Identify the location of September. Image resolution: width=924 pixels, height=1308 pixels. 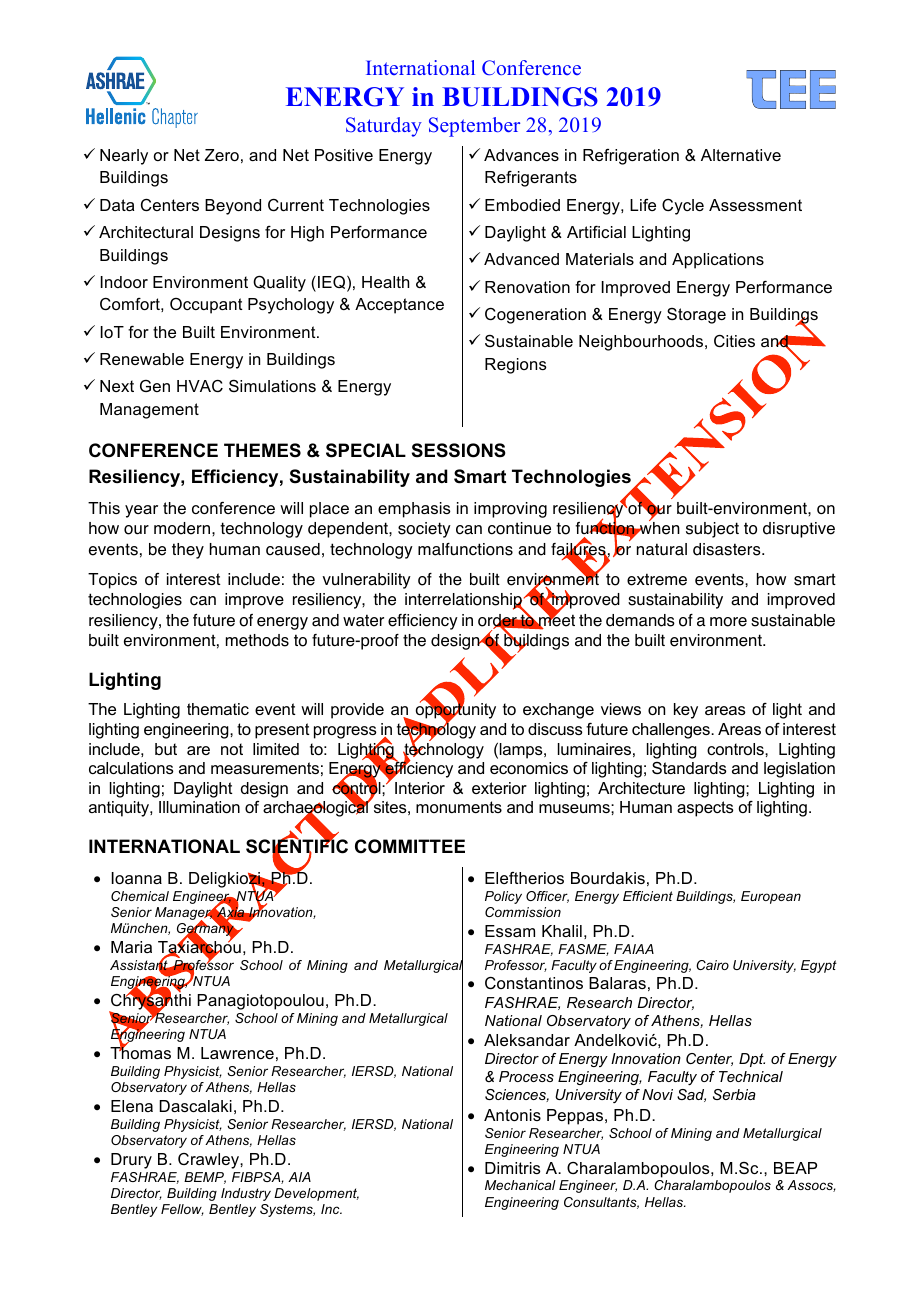
(474, 127).
